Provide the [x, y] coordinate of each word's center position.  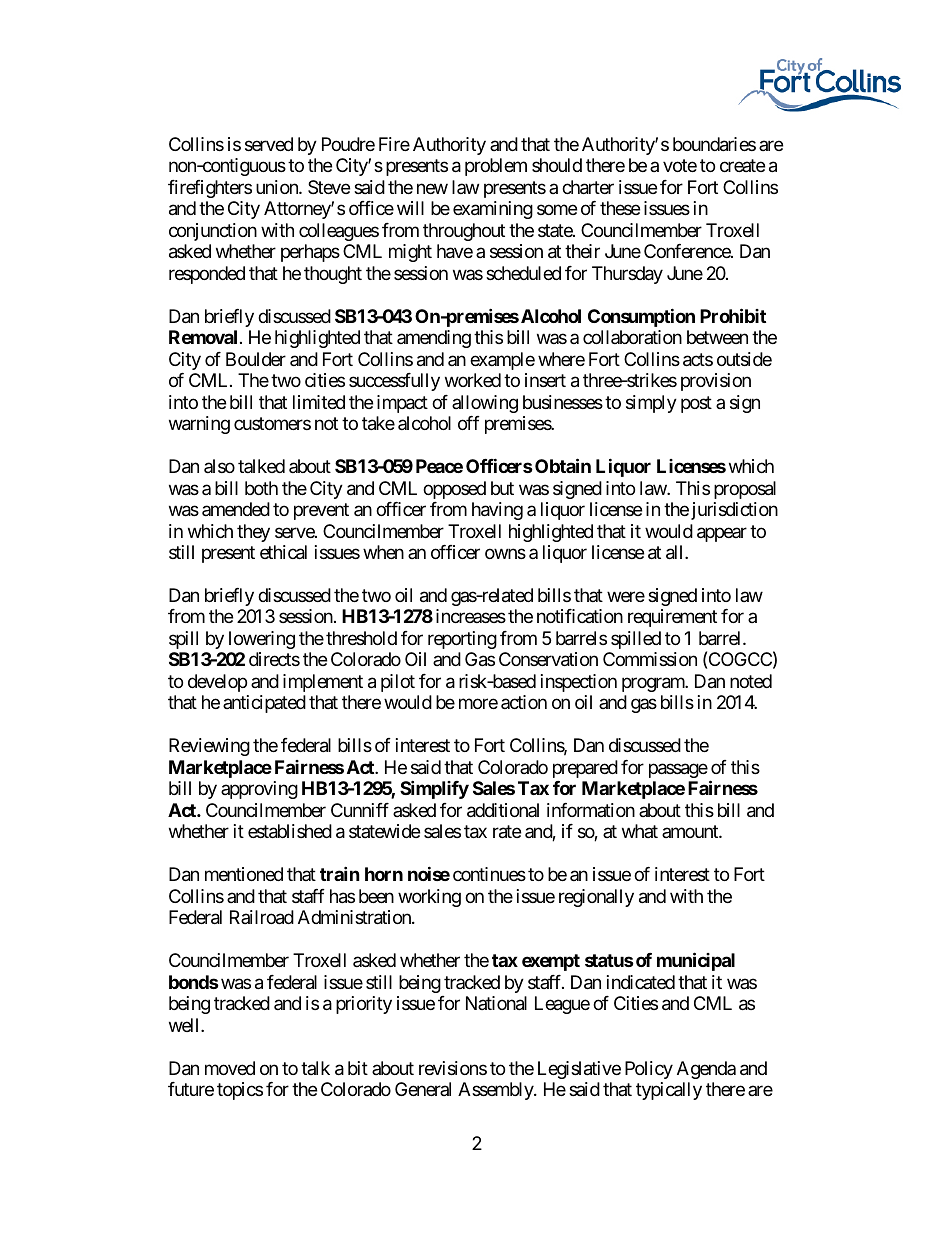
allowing [485, 404]
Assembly [496, 1091]
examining [493, 210]
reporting [462, 640]
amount [691, 832]
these [620, 208]
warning [199, 425]
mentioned [244, 874]
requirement [672, 618]
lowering [262, 640]
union [278, 187]
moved [230, 1068]
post [696, 404]
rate [507, 832]
